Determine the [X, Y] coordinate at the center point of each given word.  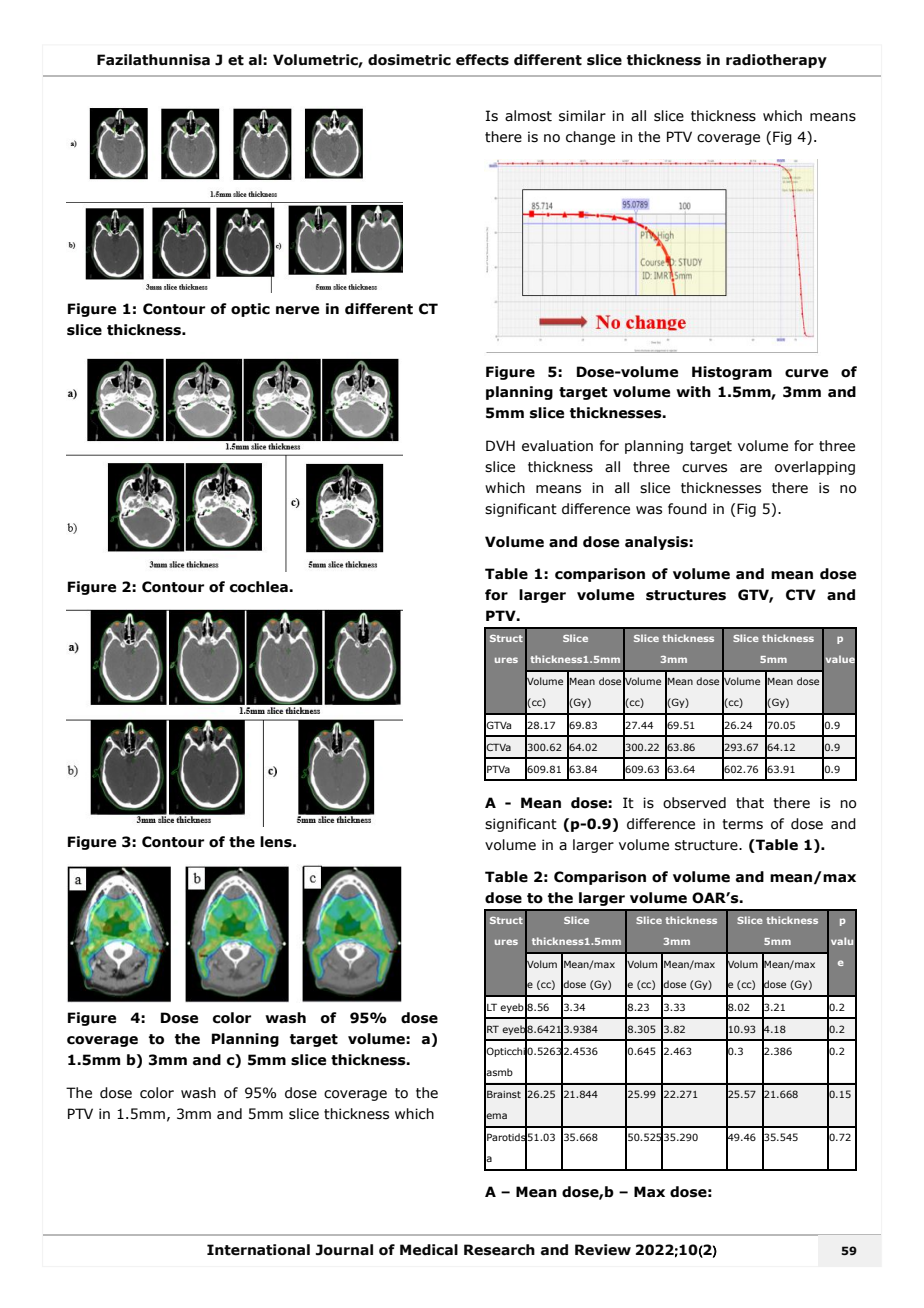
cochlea [260, 587]
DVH [500, 445]
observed [694, 803]
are [751, 468]
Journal [344, 1250]
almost [528, 116]
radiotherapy [776, 61]
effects [482, 60]
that [750, 803]
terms [742, 824]
